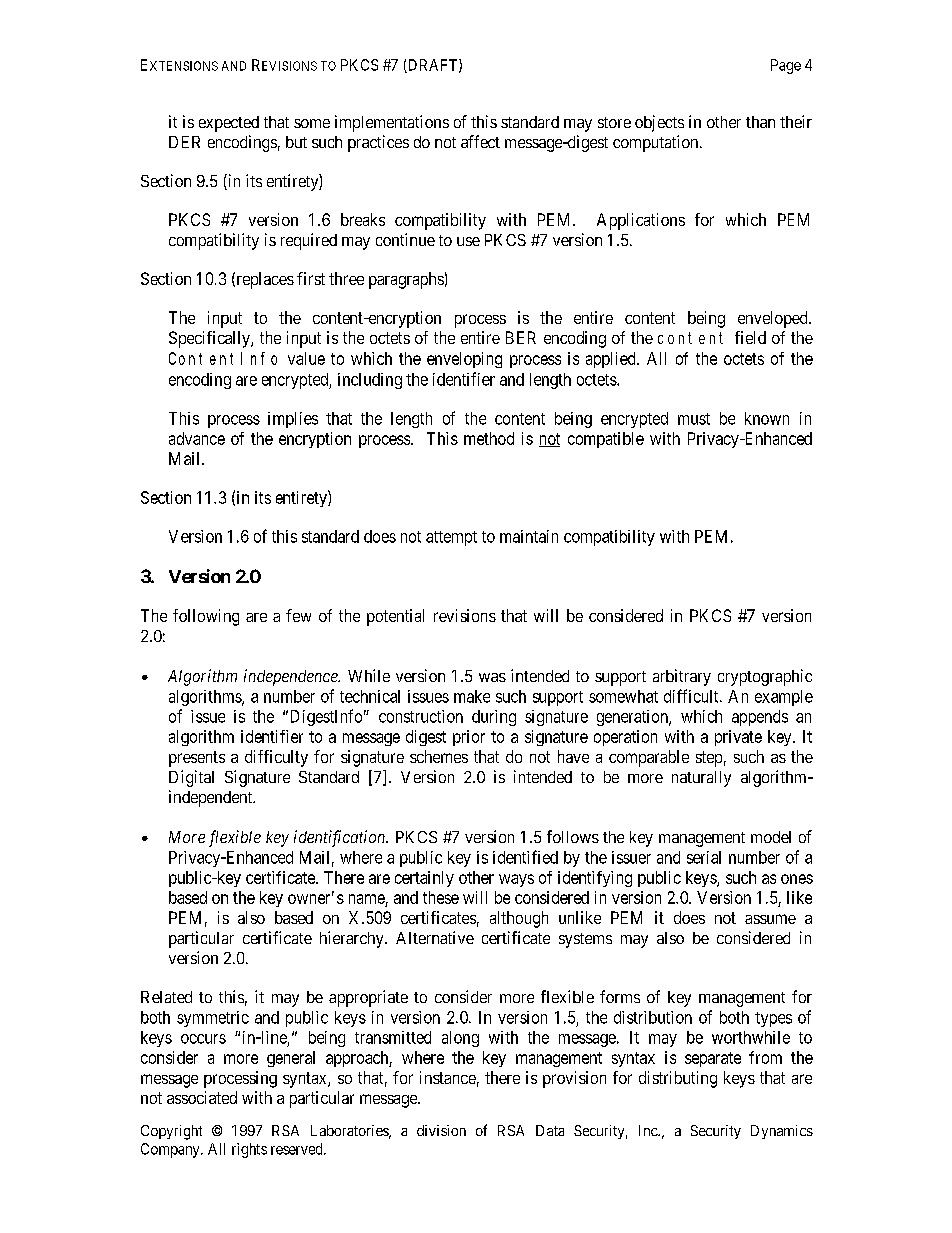 The image size is (952, 1233). I want to click on identification, so click(341, 838).
